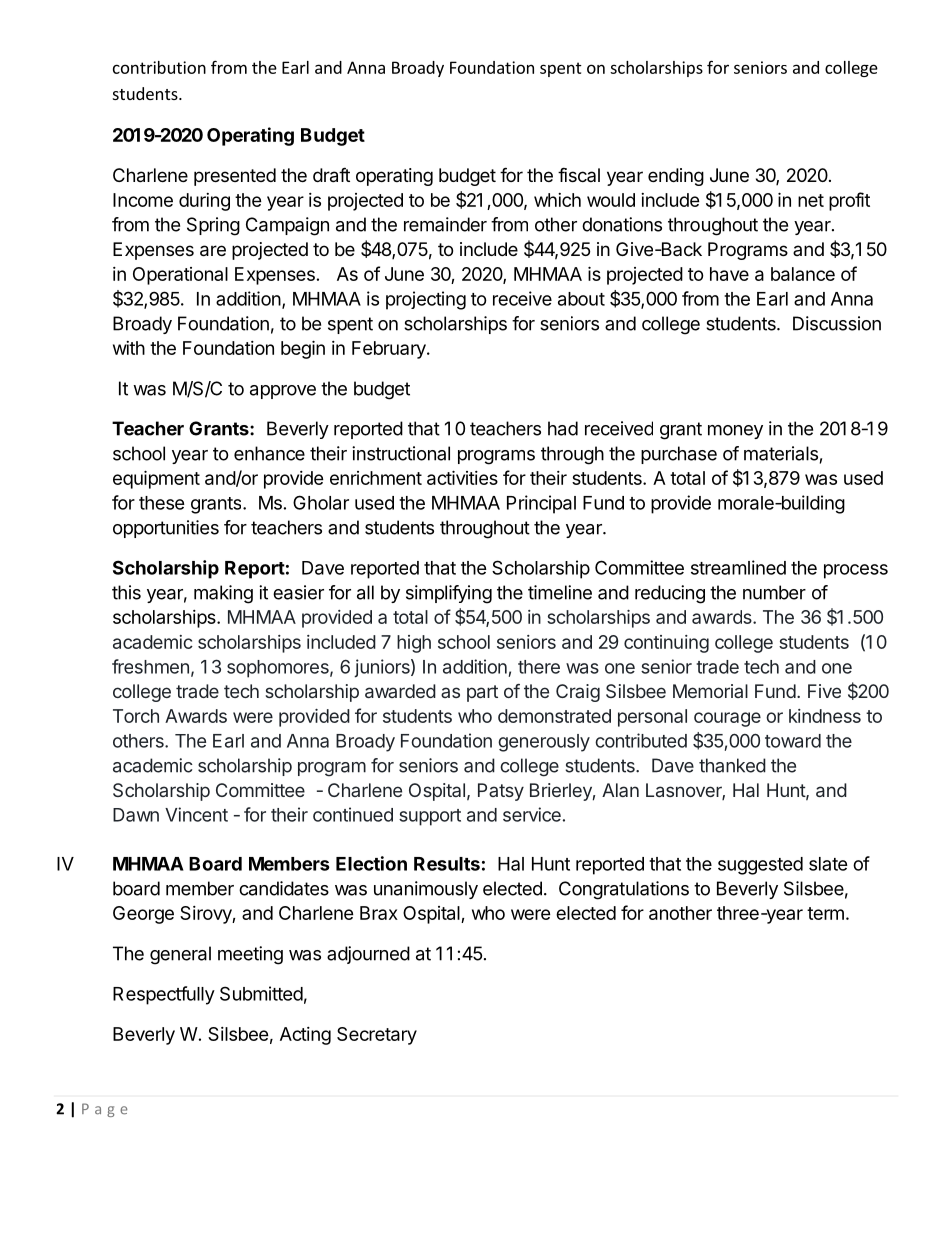 This screenshot has height=1233, width=952. Describe the element at coordinates (579, 174) in the screenshot. I see `fiscal` at that location.
